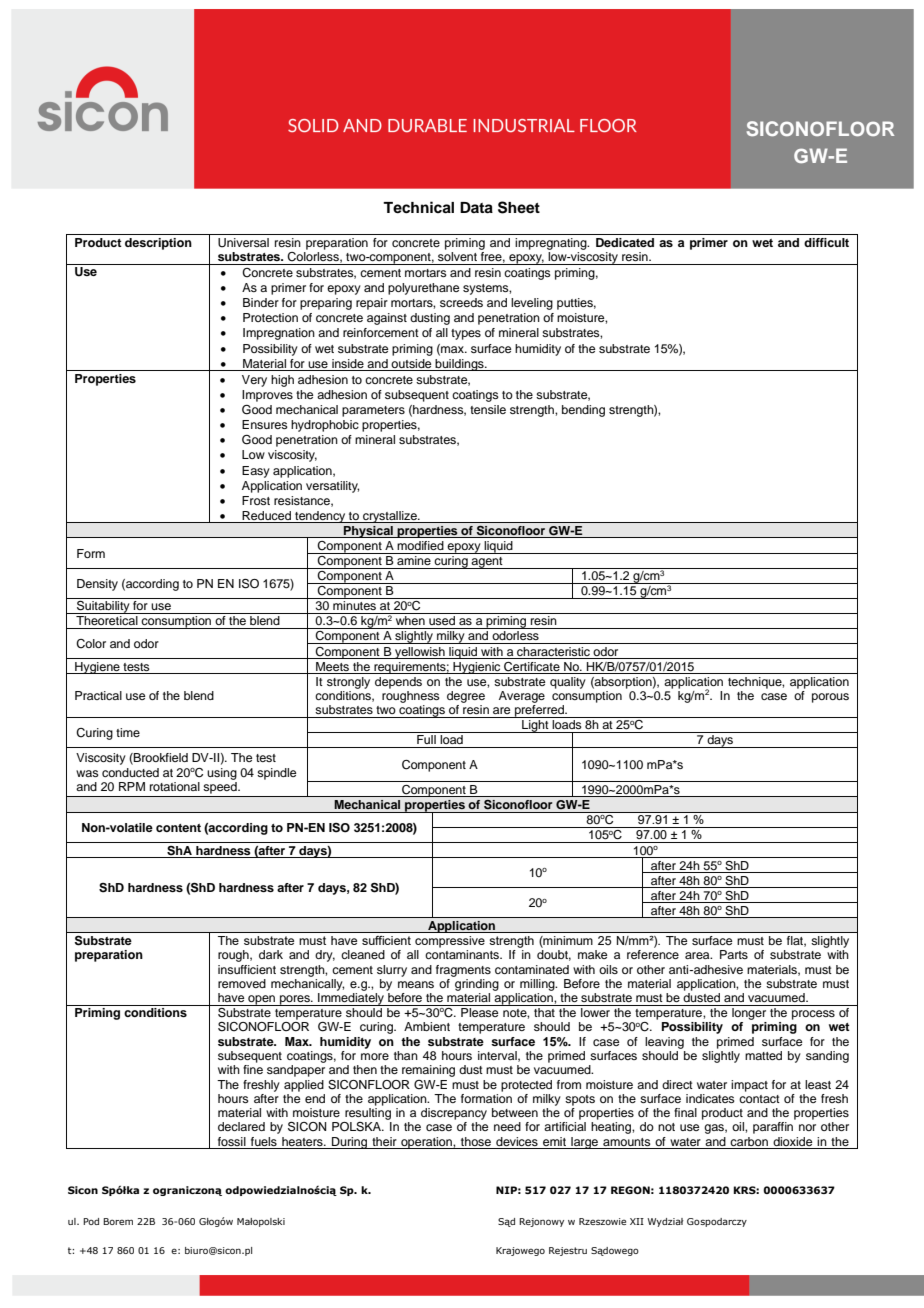  I want to click on Parts, so click(734, 954).
